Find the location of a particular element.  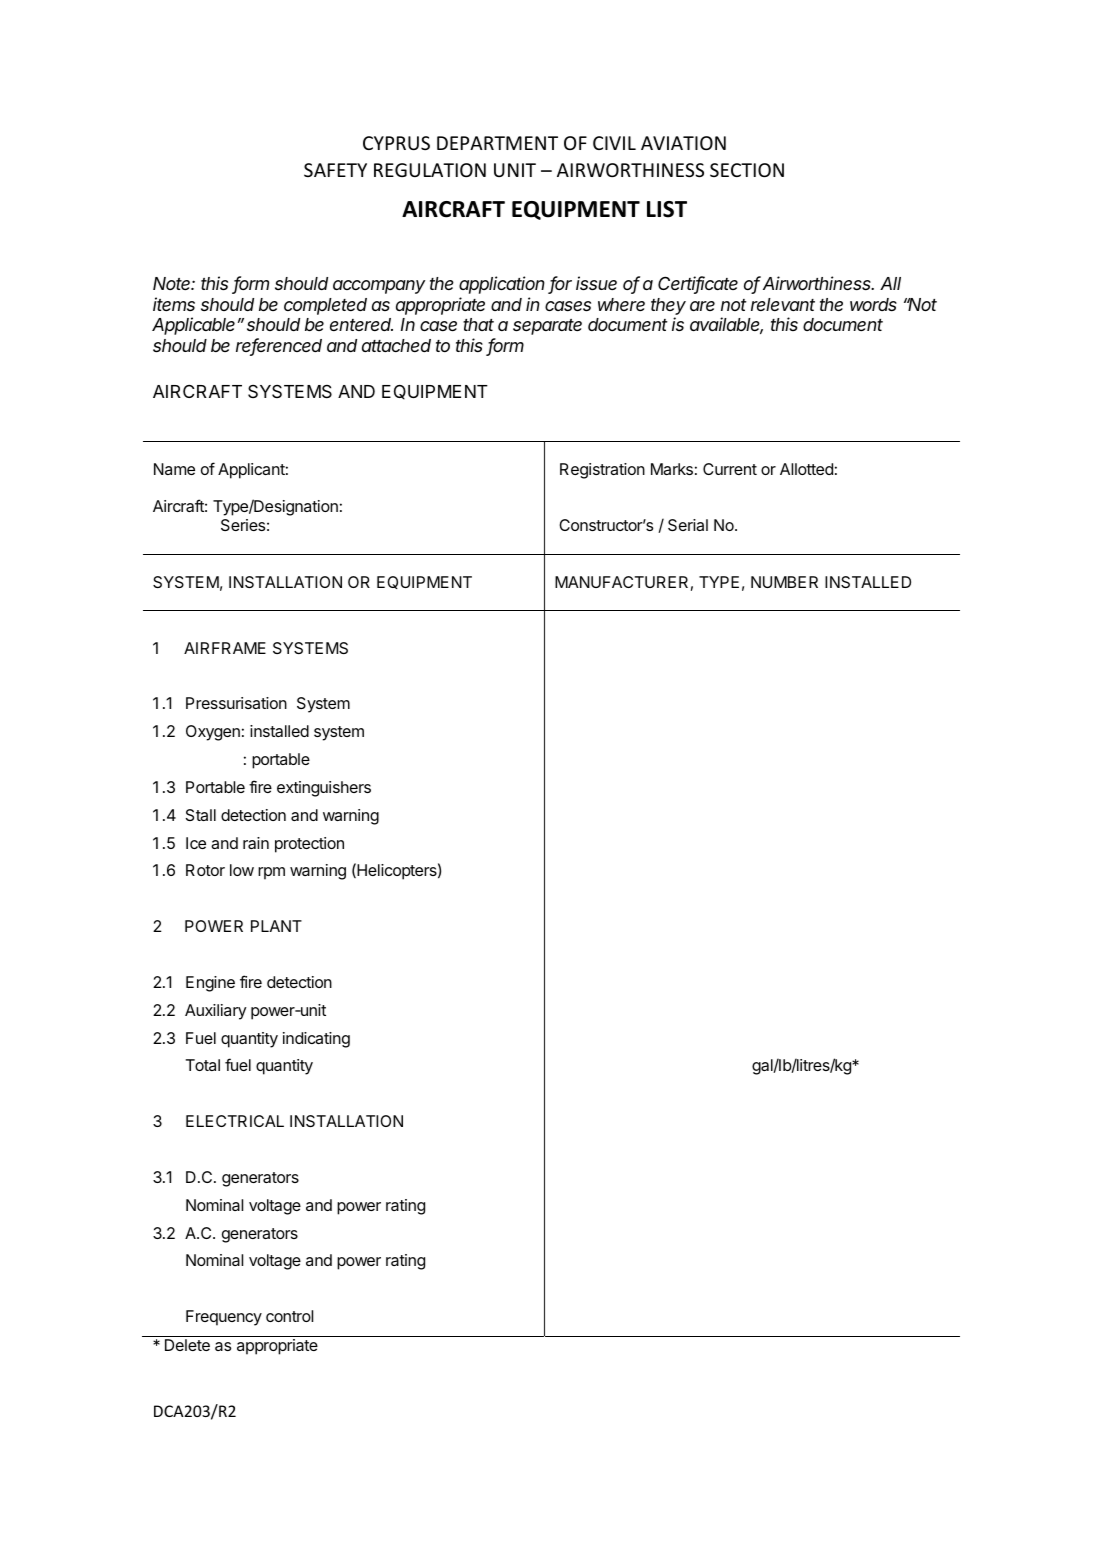

Allotted is located at coordinates (806, 469).
